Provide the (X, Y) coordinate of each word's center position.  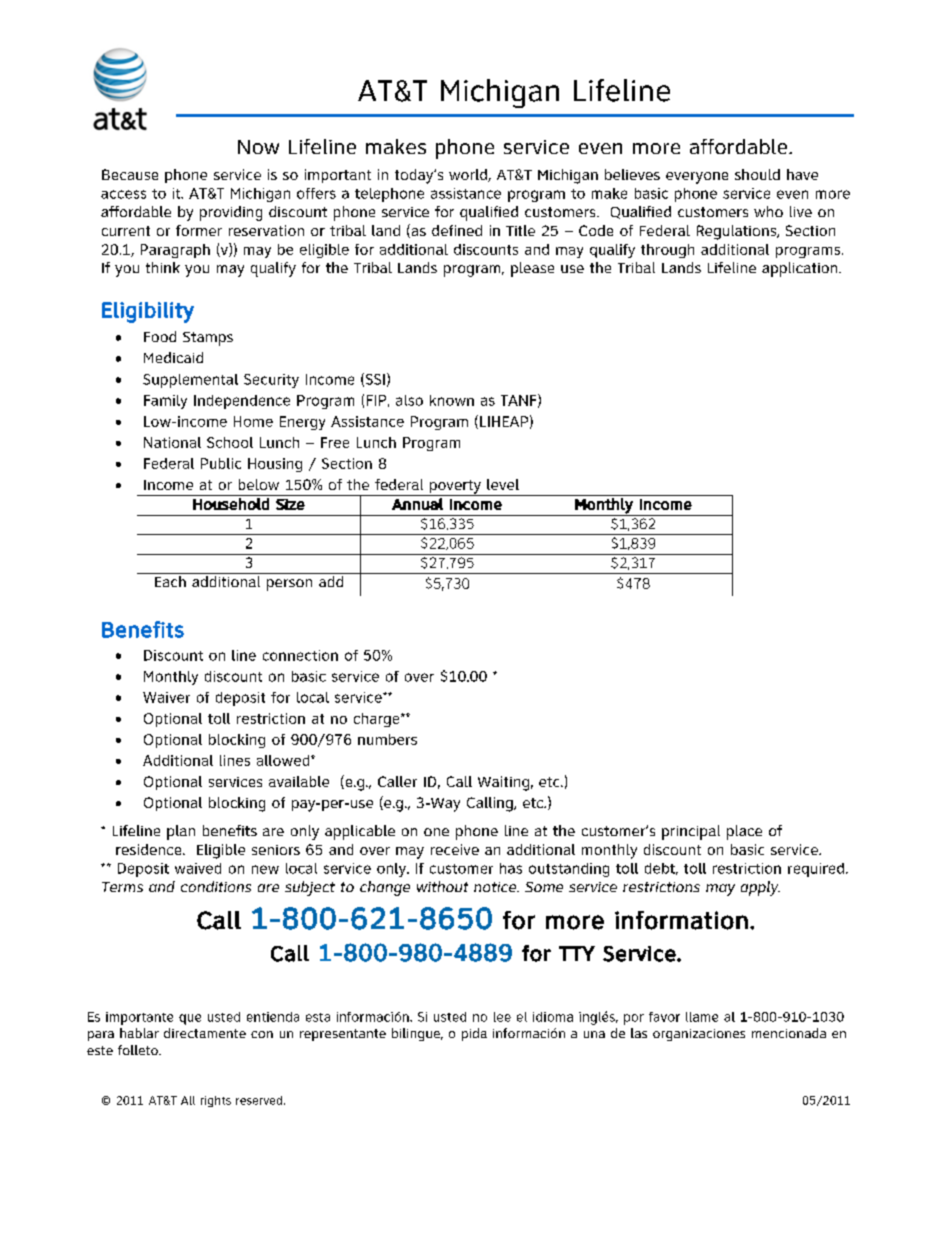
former (199, 230)
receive (455, 849)
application (801, 269)
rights (216, 1101)
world (469, 175)
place (744, 832)
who (768, 211)
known (452, 400)
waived (198, 868)
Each (170, 581)
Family (165, 402)
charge (378, 720)
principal (691, 832)
